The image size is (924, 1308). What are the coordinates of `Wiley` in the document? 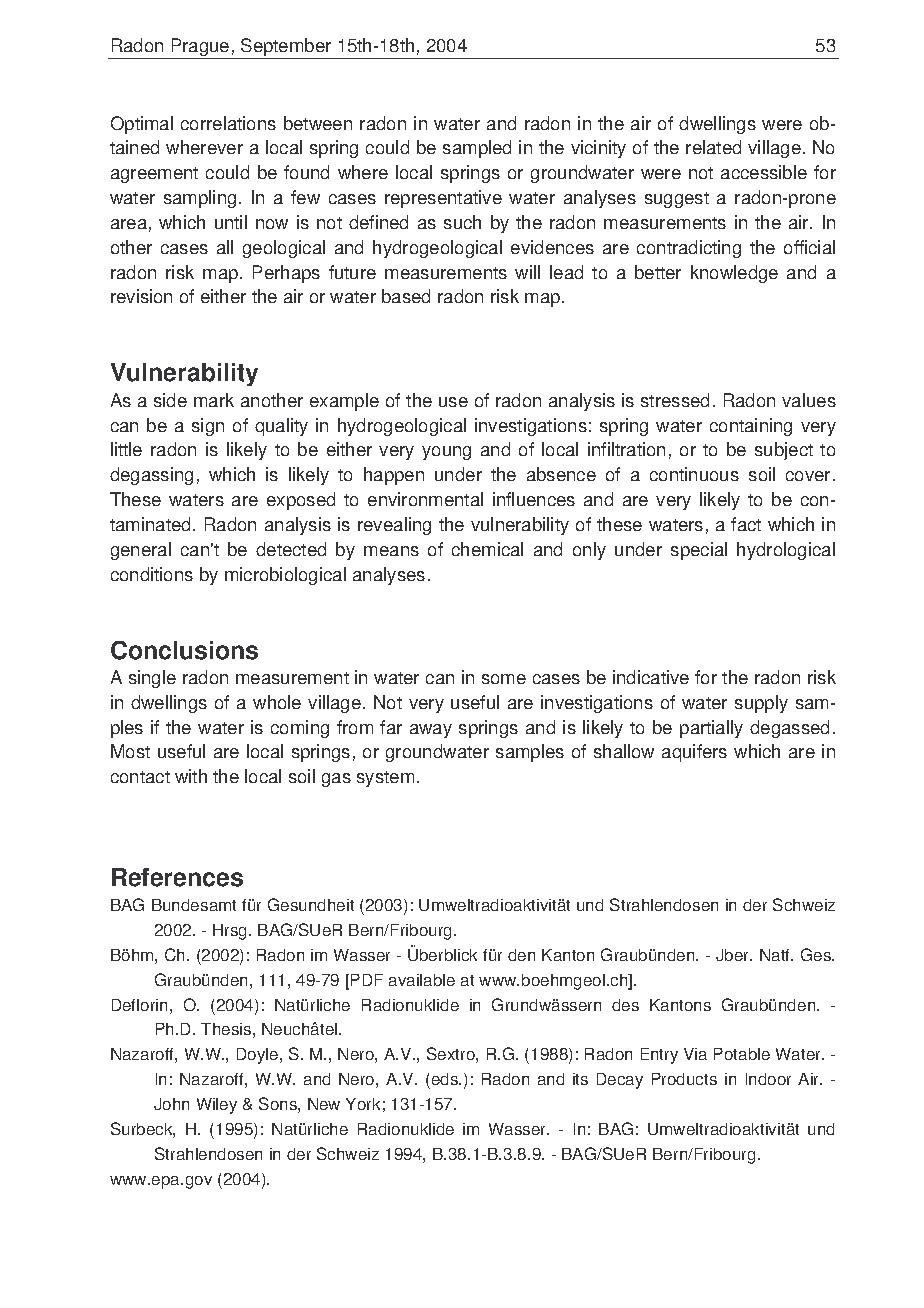 It's located at (217, 1106).
